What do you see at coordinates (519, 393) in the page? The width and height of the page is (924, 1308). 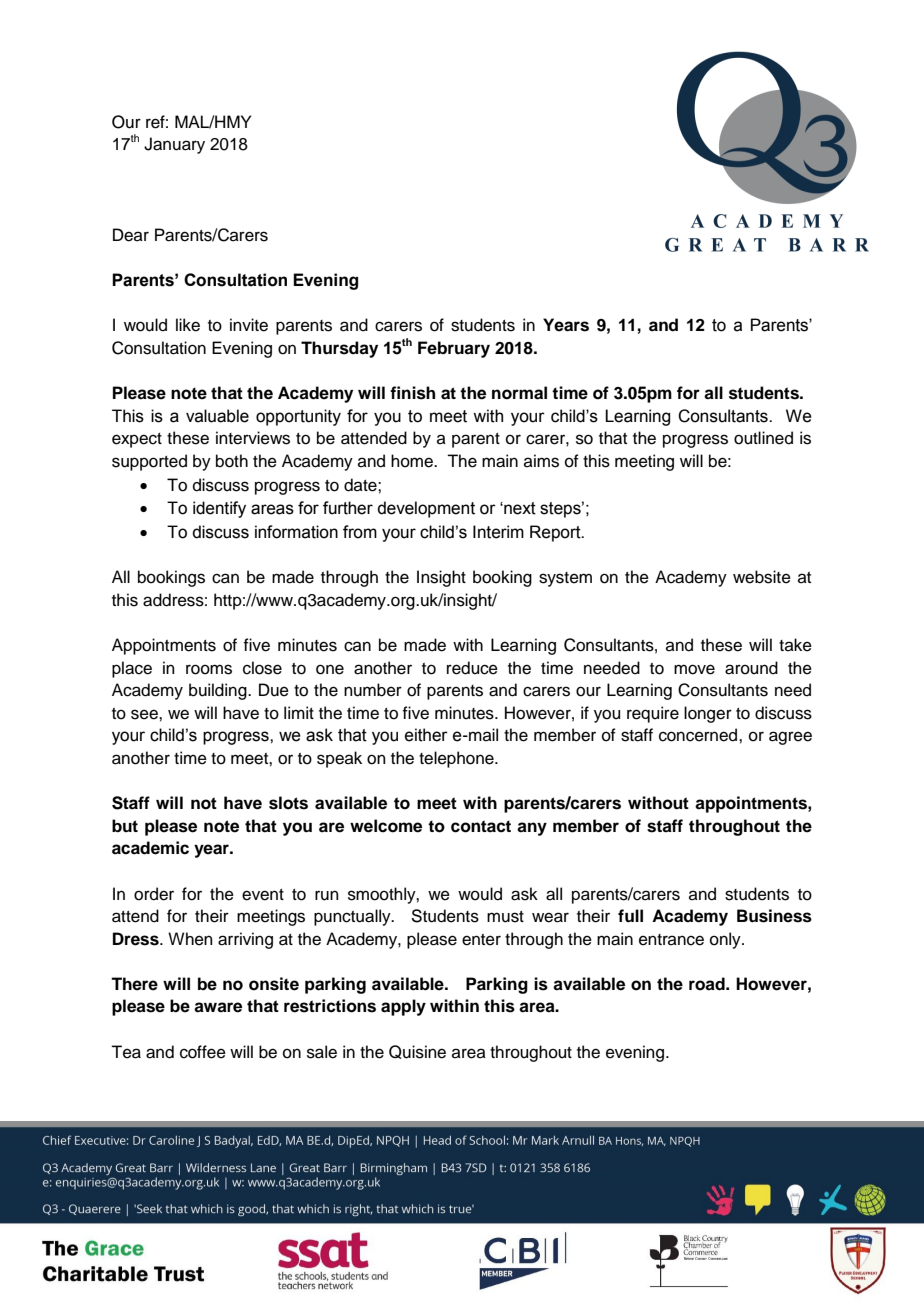 I see `normal` at bounding box center [519, 393].
